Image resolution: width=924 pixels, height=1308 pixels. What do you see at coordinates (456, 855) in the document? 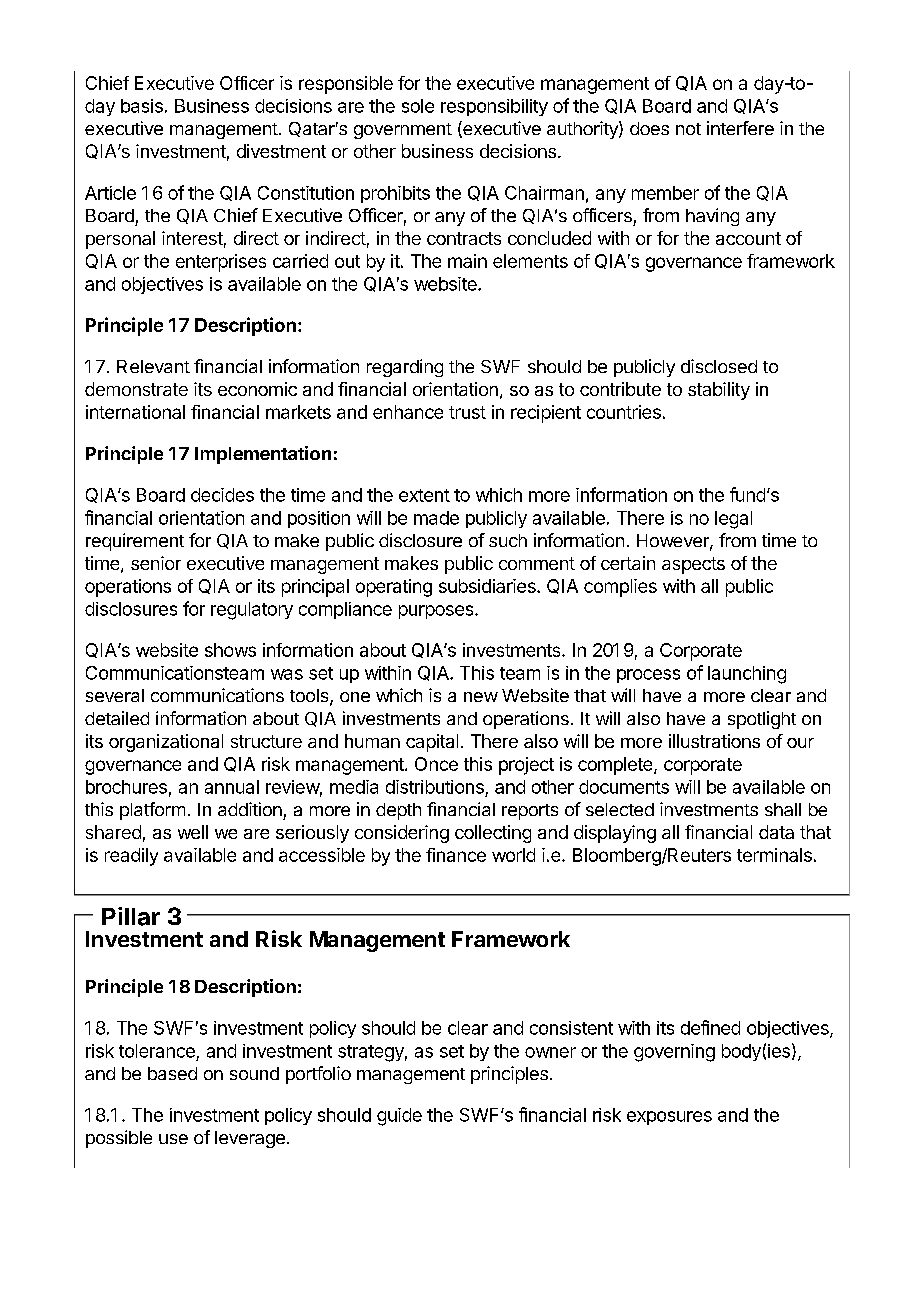
I see `finance` at bounding box center [456, 855].
